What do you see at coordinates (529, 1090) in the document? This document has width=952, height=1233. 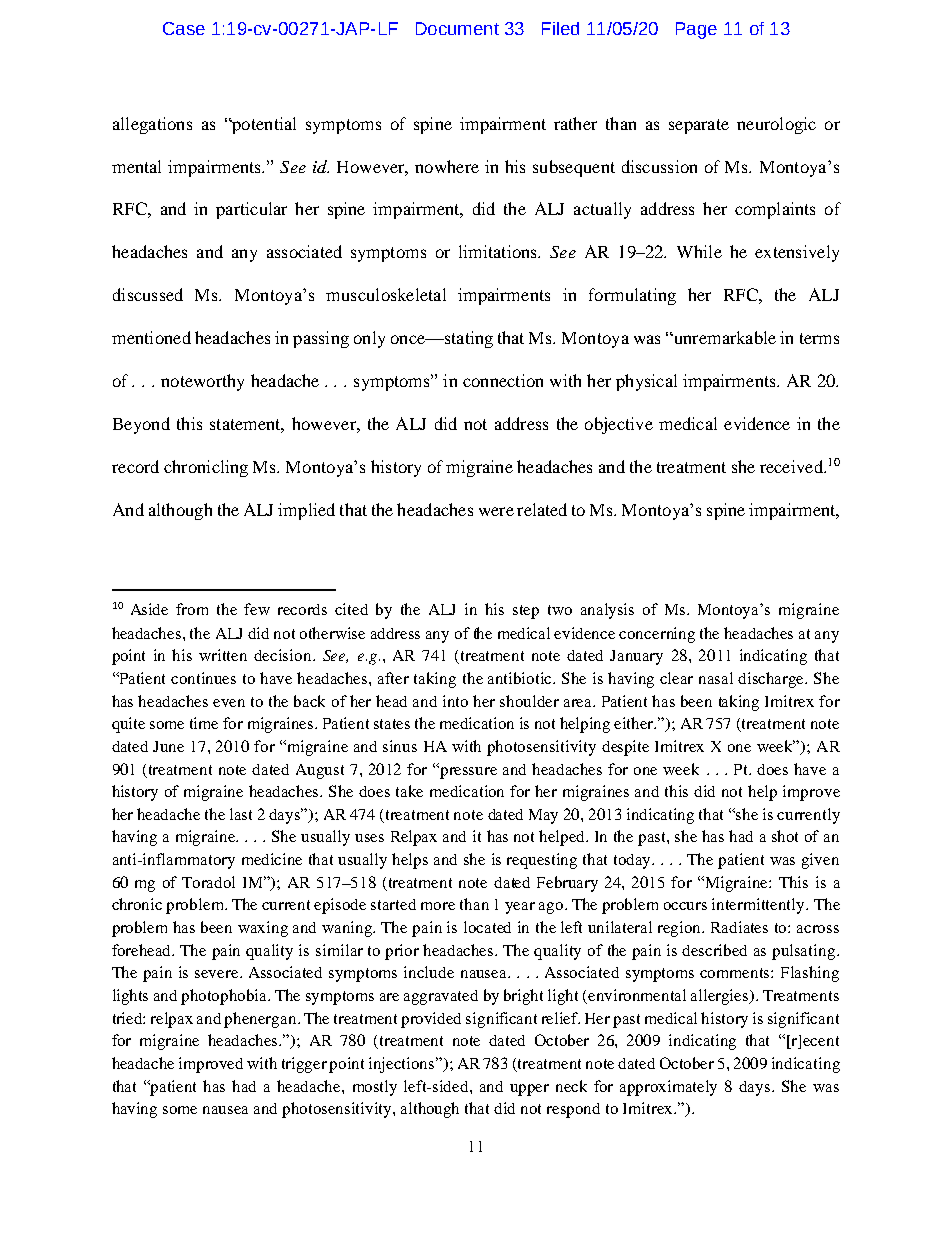 I see `upper` at bounding box center [529, 1090].
